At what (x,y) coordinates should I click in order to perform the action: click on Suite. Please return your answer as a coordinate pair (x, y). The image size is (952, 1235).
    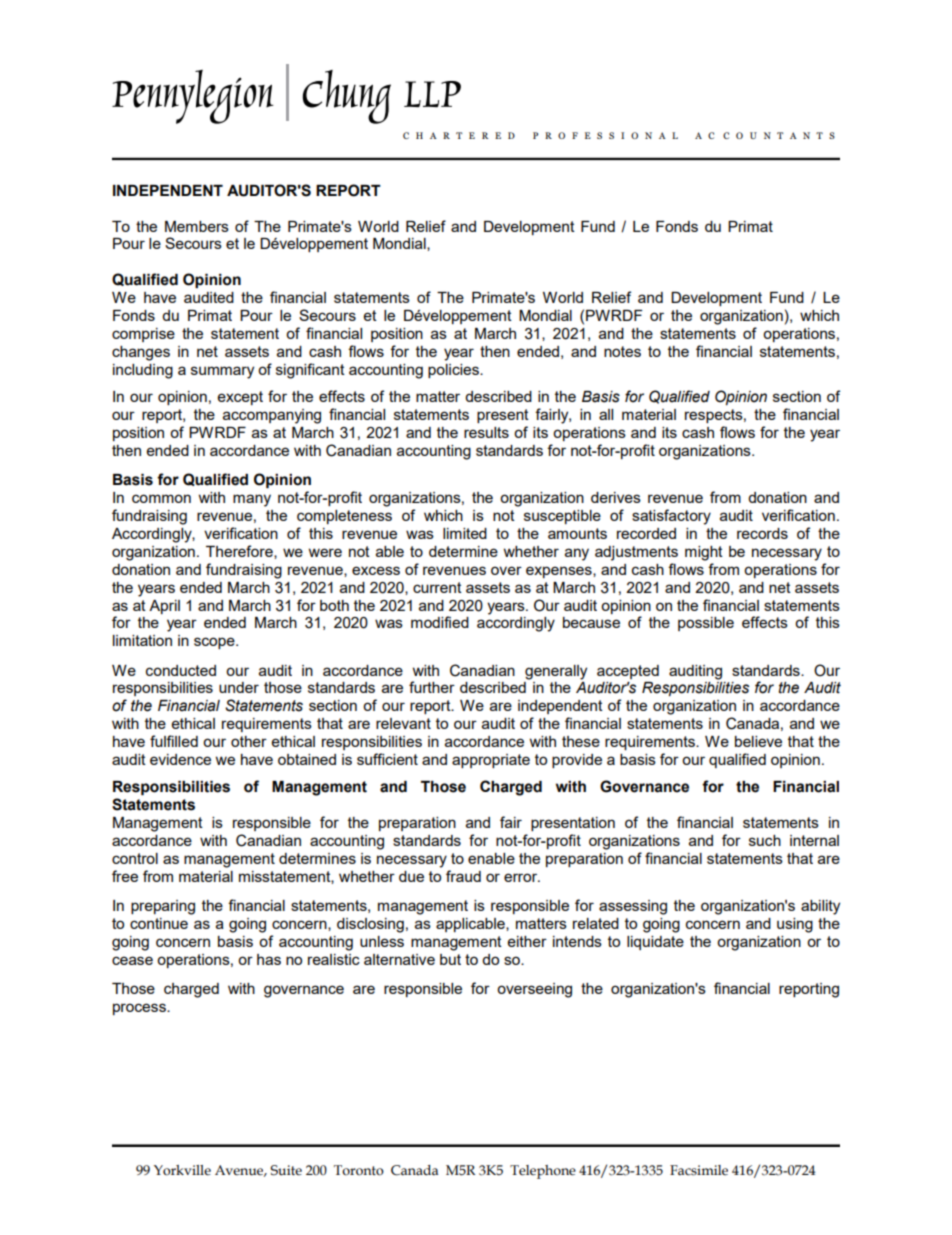
    Looking at the image, I should click on (286, 1170).
